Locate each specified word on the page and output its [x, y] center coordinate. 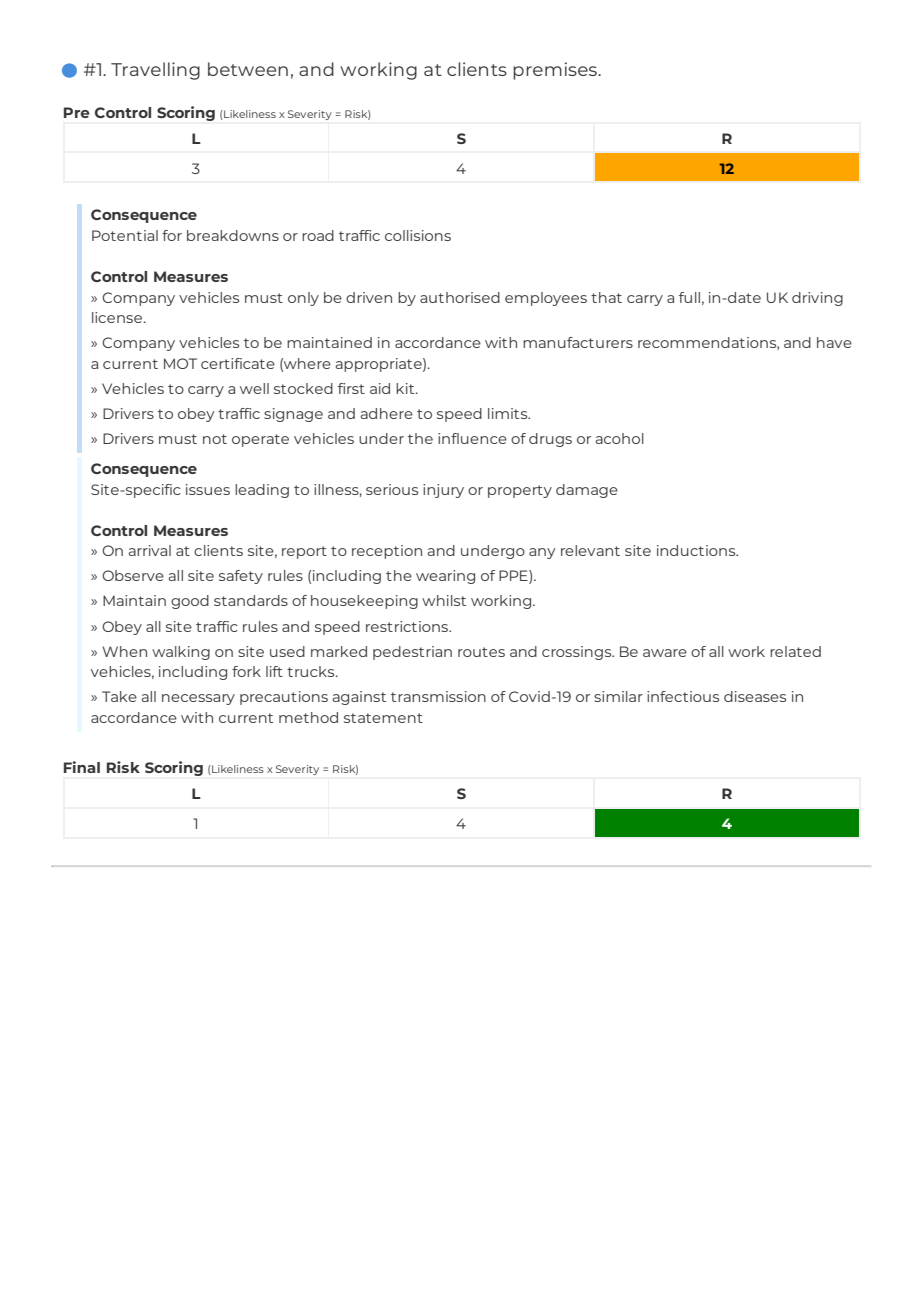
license [118, 317]
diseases [755, 696]
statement [383, 718]
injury [443, 491]
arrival [150, 550]
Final [82, 767]
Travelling [155, 71]
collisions [418, 235]
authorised [460, 297]
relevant [590, 550]
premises [556, 71]
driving [817, 299]
